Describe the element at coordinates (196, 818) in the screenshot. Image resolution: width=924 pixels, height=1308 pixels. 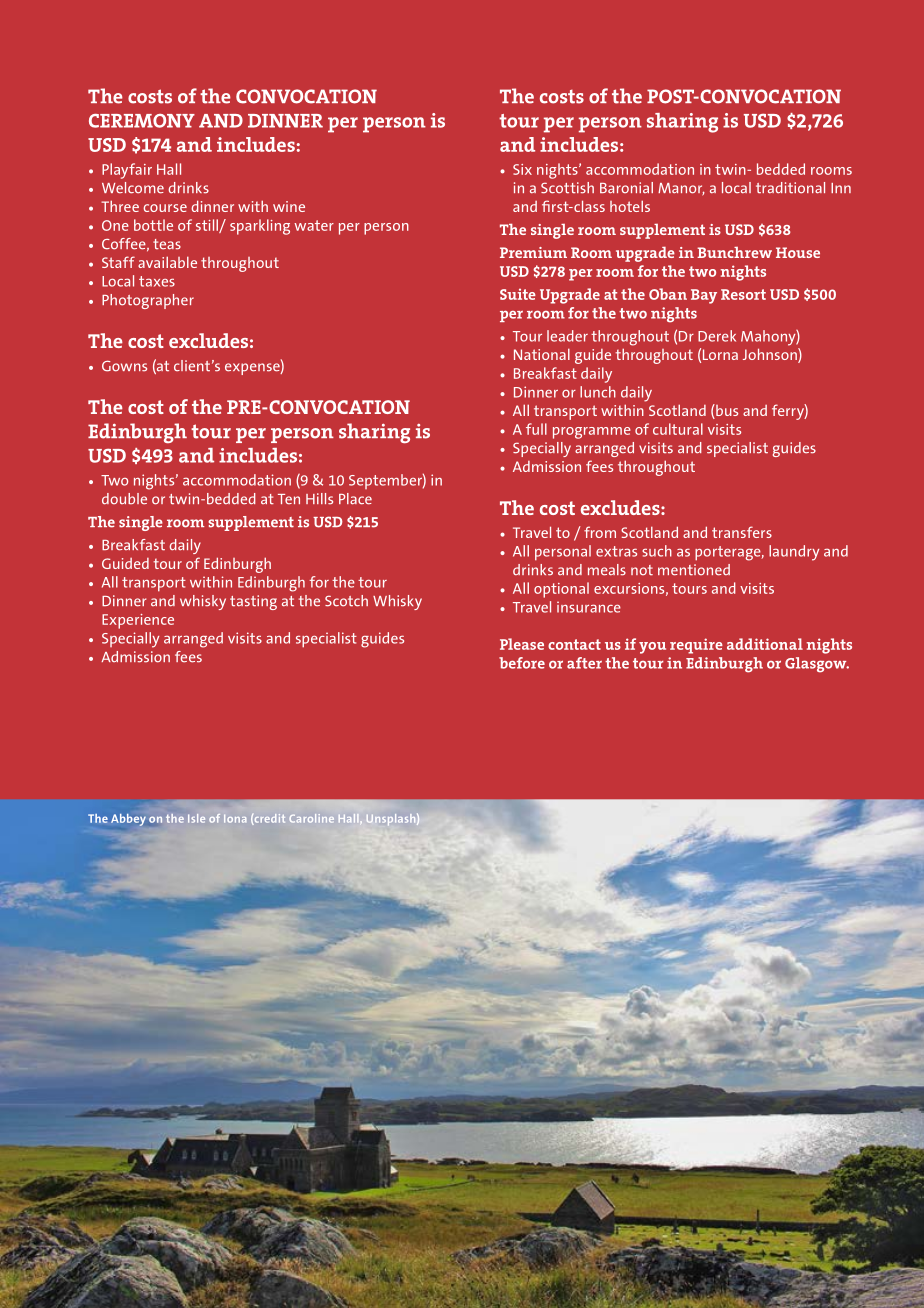
I see `Isle` at that location.
